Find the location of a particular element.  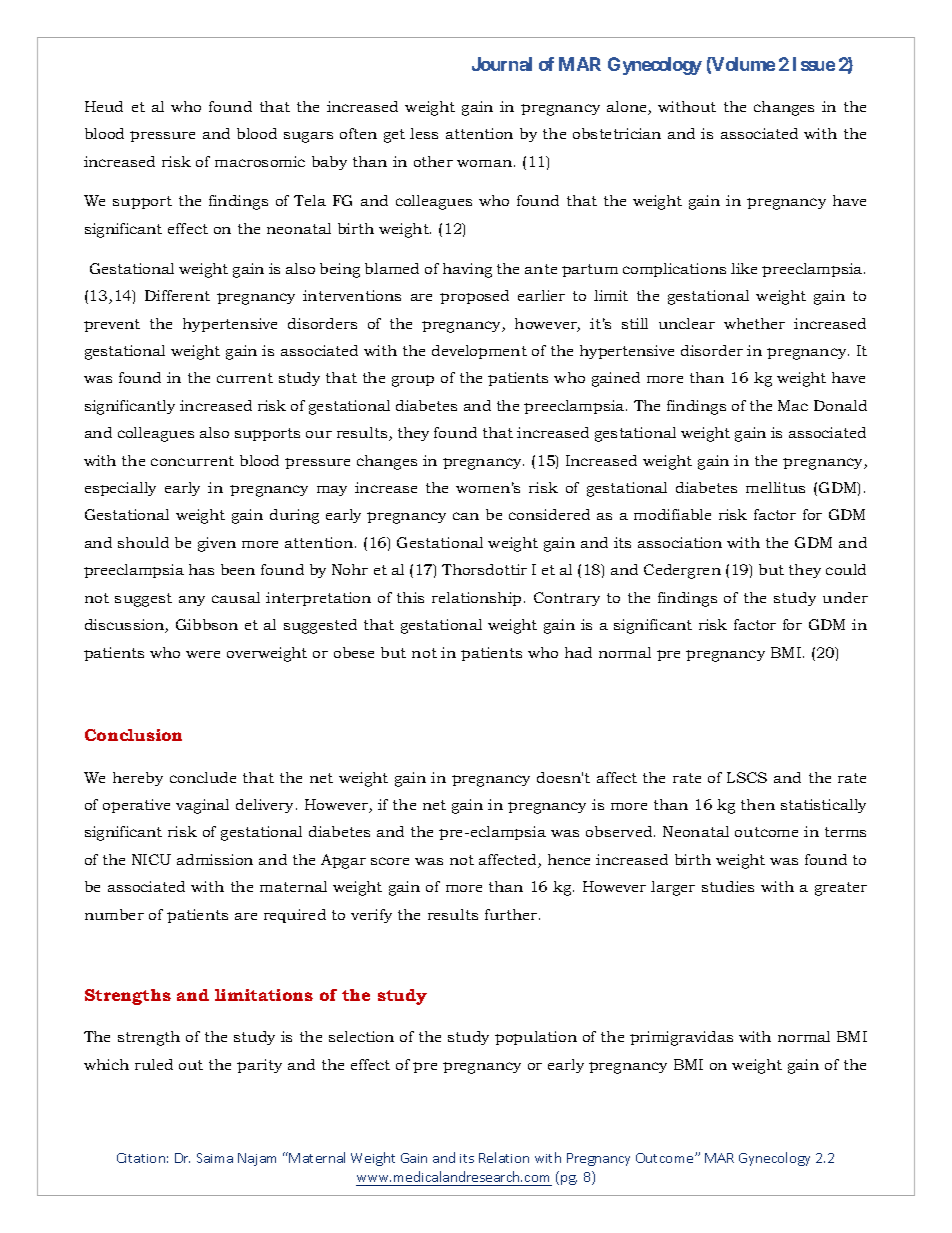

population is located at coordinates (536, 1038).
